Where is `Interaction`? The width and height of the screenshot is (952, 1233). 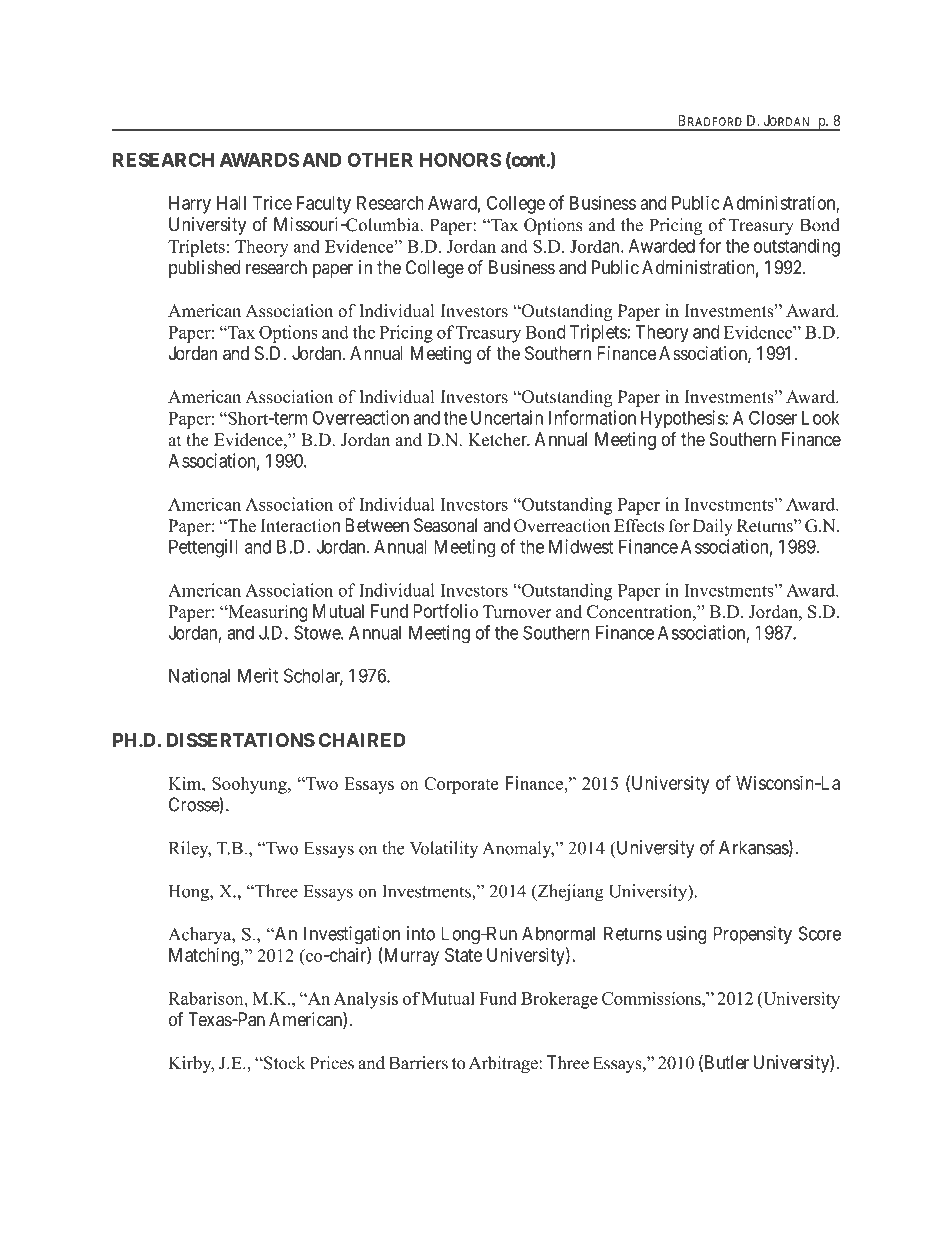 Interaction is located at coordinates (300, 526).
